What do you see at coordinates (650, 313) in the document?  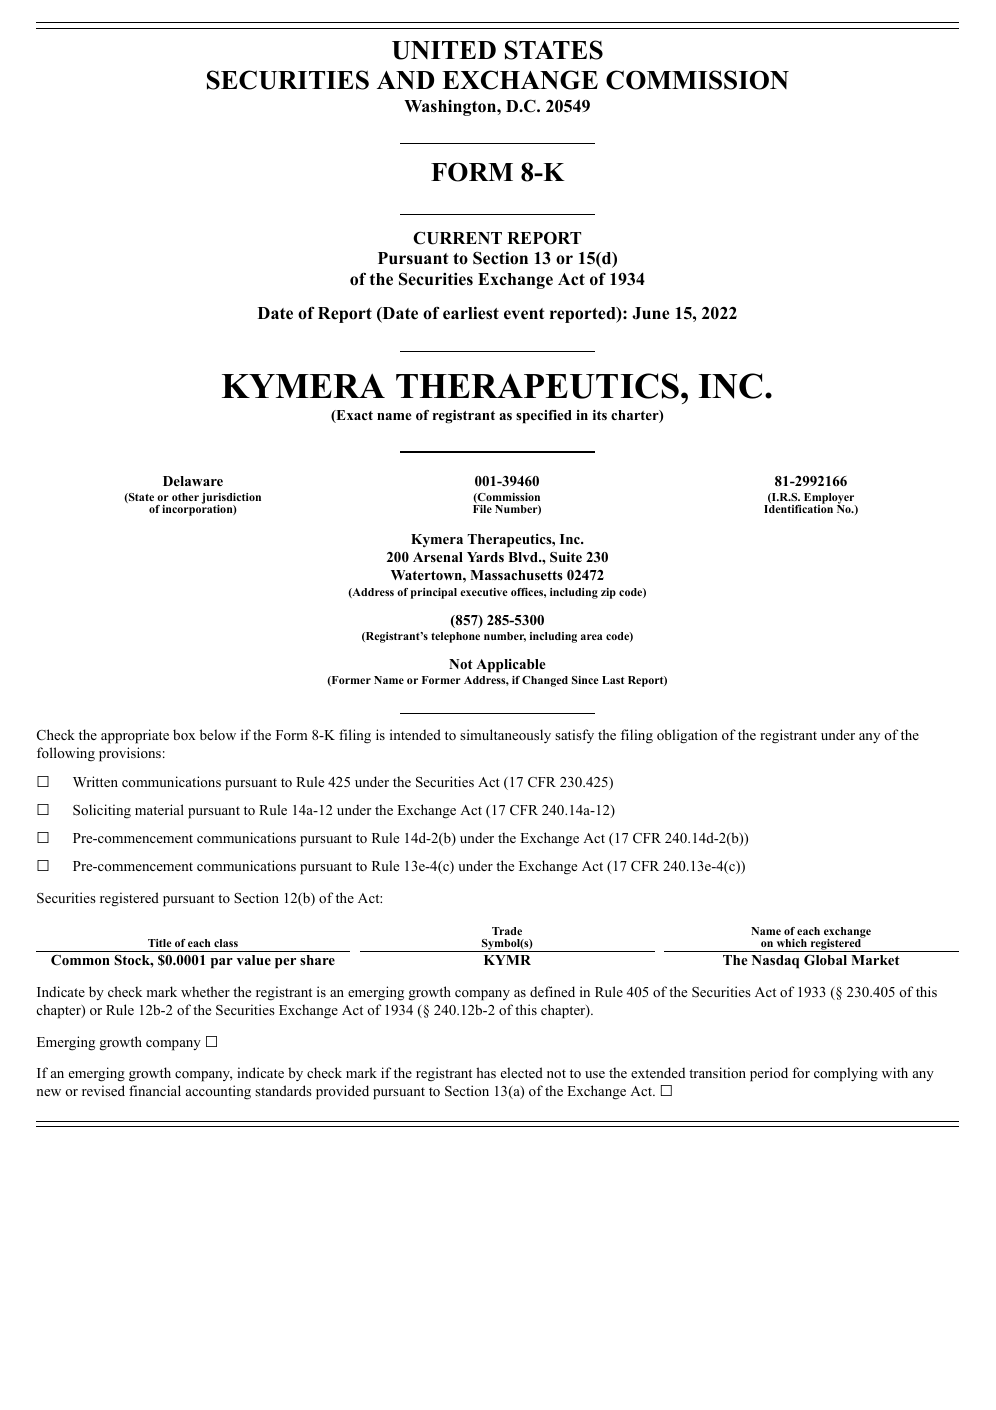 I see `June` at bounding box center [650, 313].
